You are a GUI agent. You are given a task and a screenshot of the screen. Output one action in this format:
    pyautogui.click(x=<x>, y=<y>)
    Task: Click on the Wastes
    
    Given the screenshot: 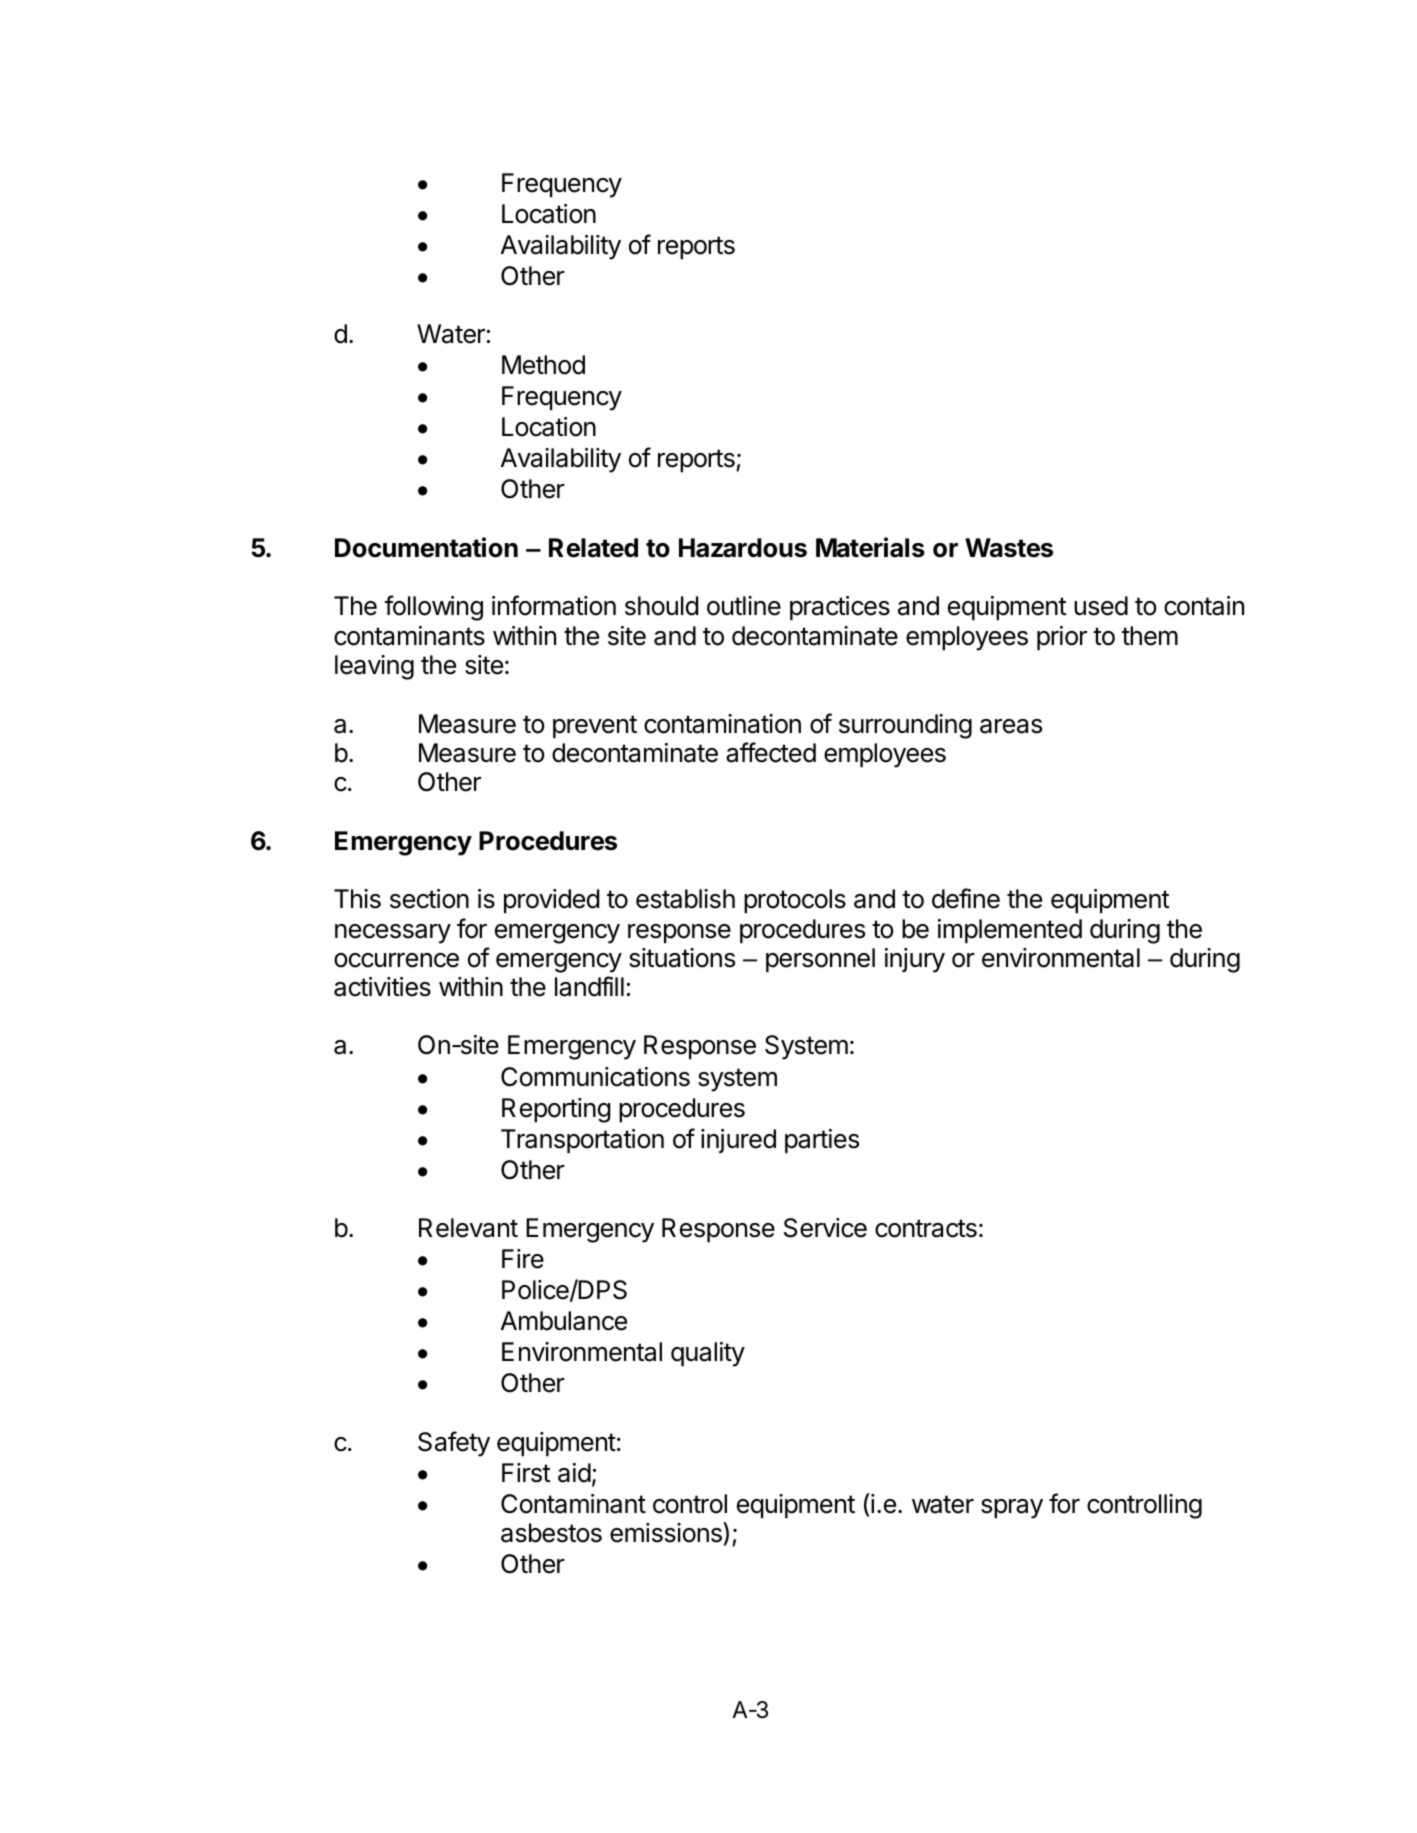 What is the action you would take?
    pyautogui.click(x=1009, y=548)
